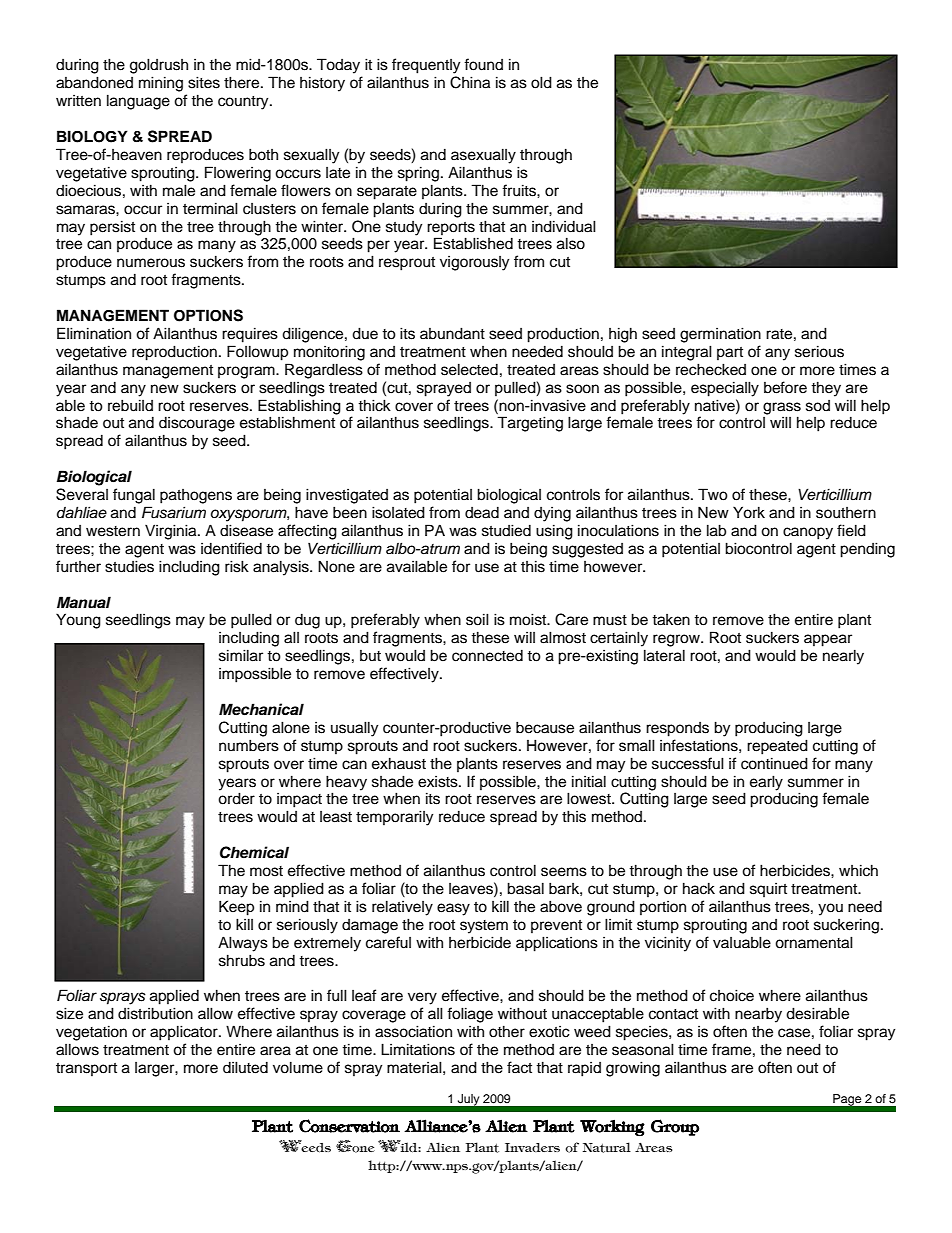  I want to click on China, so click(470, 82).
